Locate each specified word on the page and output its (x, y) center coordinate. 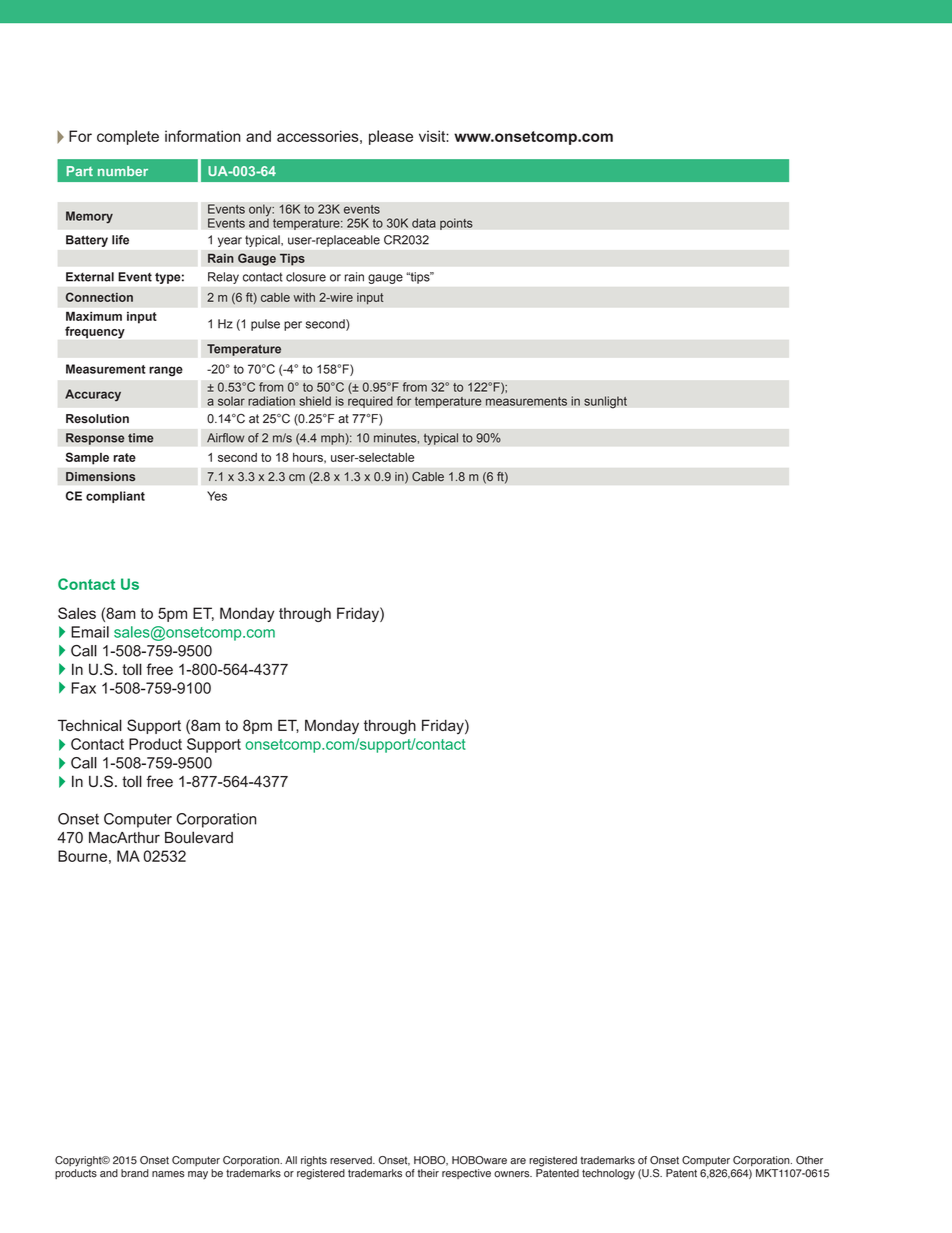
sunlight (605, 402)
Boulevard (199, 837)
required (370, 402)
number (123, 171)
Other (809, 1160)
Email (90, 632)
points (456, 224)
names (168, 1174)
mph (333, 439)
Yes (217, 496)
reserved (352, 1160)
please (391, 137)
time (140, 438)
